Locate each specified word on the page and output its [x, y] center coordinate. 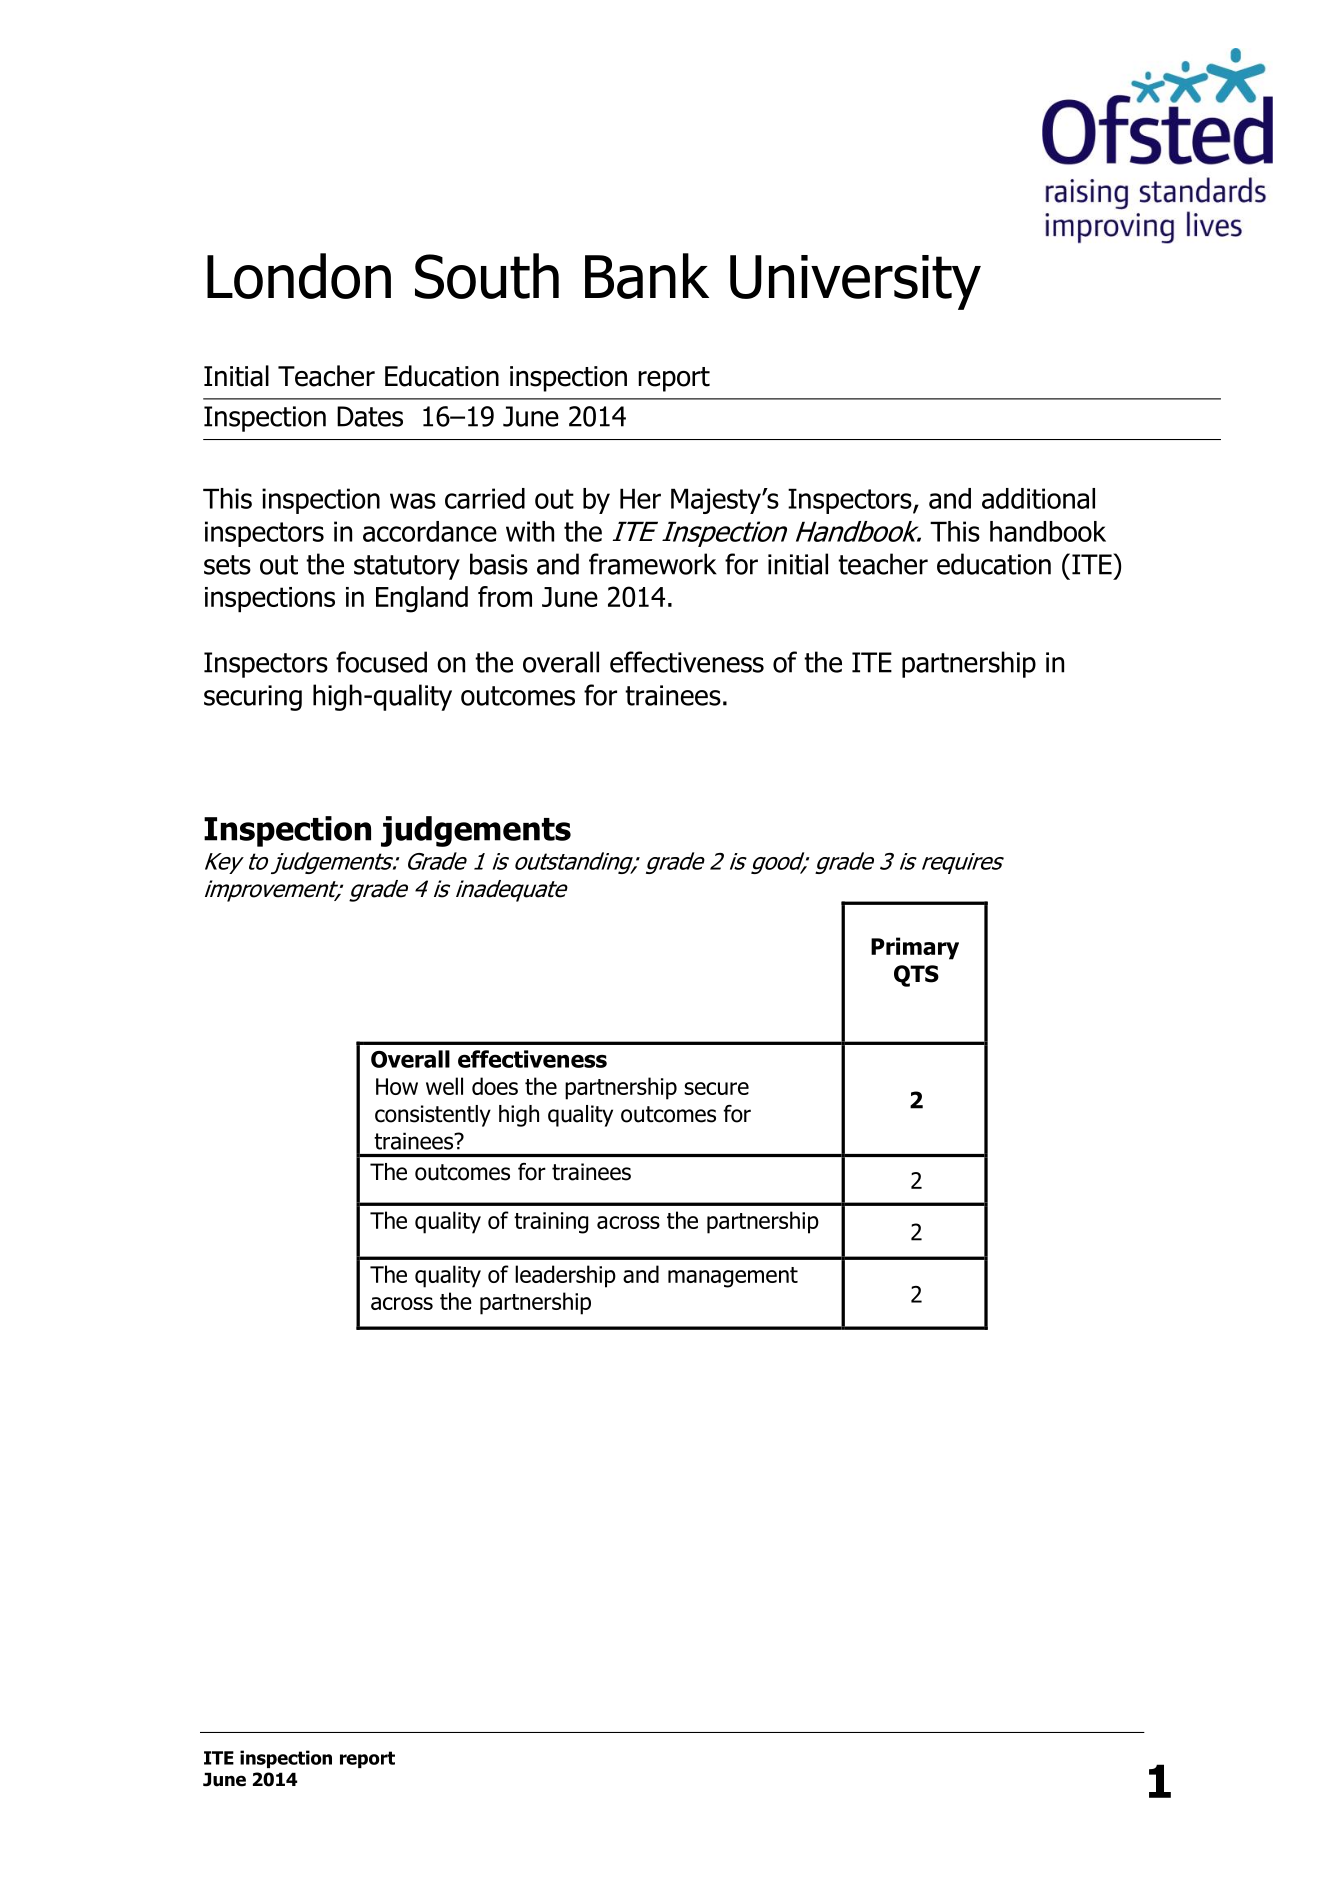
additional [1038, 498]
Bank [647, 276]
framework [653, 564]
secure [716, 1088]
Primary [915, 948]
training [551, 1223]
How [397, 1086]
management [733, 1277]
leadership [565, 1276]
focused [381, 662]
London [299, 276]
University [855, 282]
